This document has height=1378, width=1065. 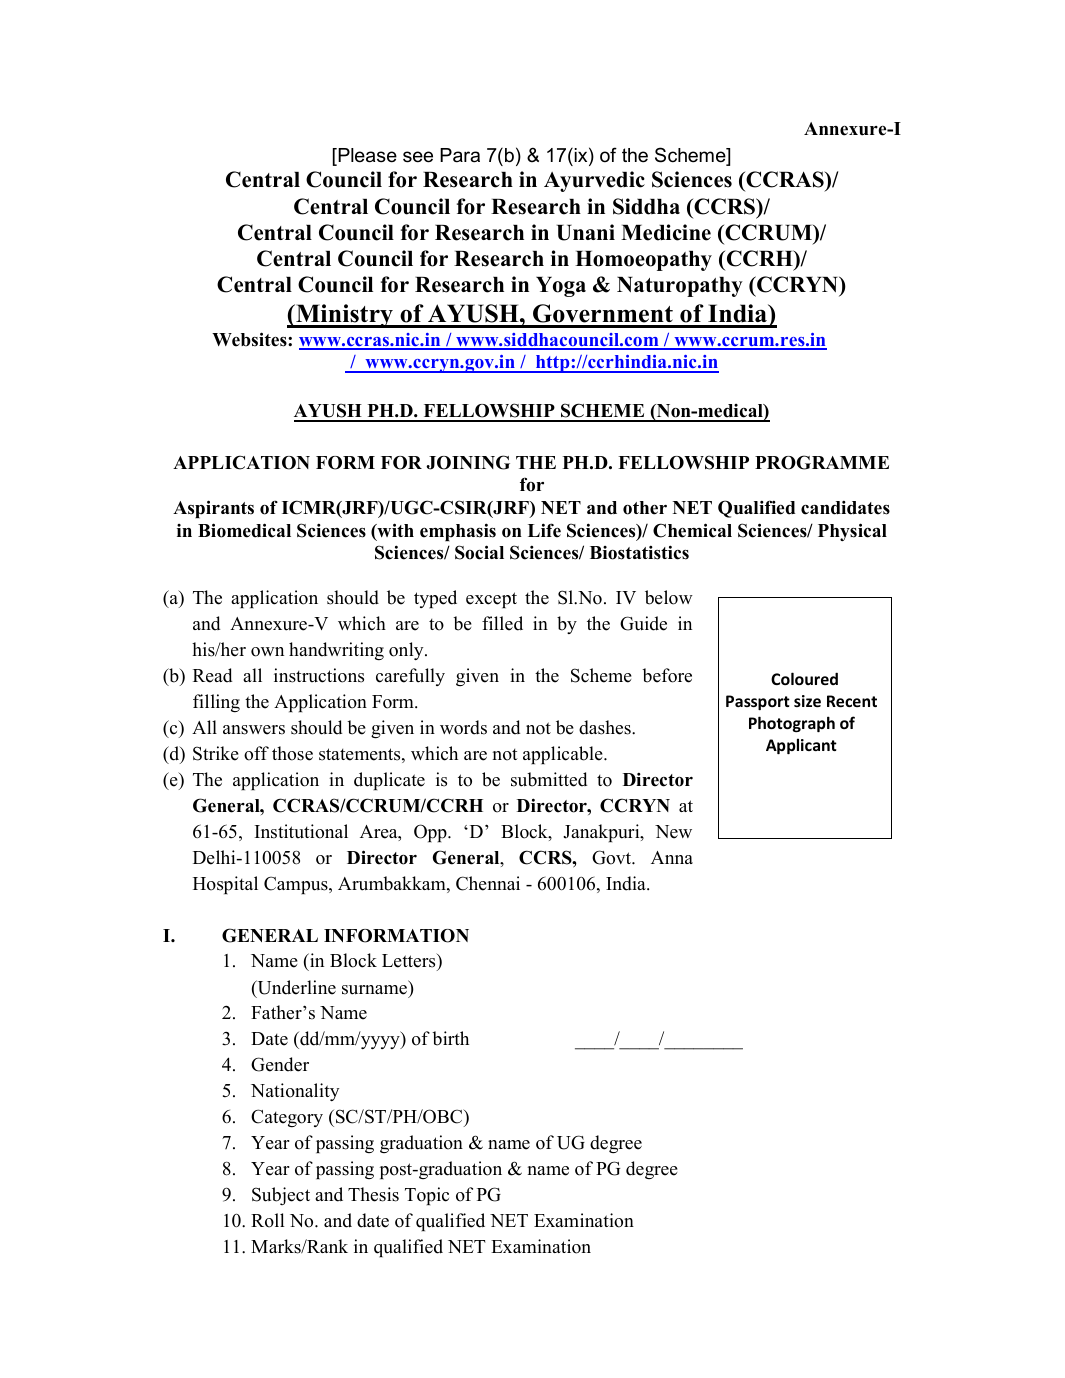 What do you see at coordinates (366, 156) in the document?
I see `Please` at bounding box center [366, 156].
